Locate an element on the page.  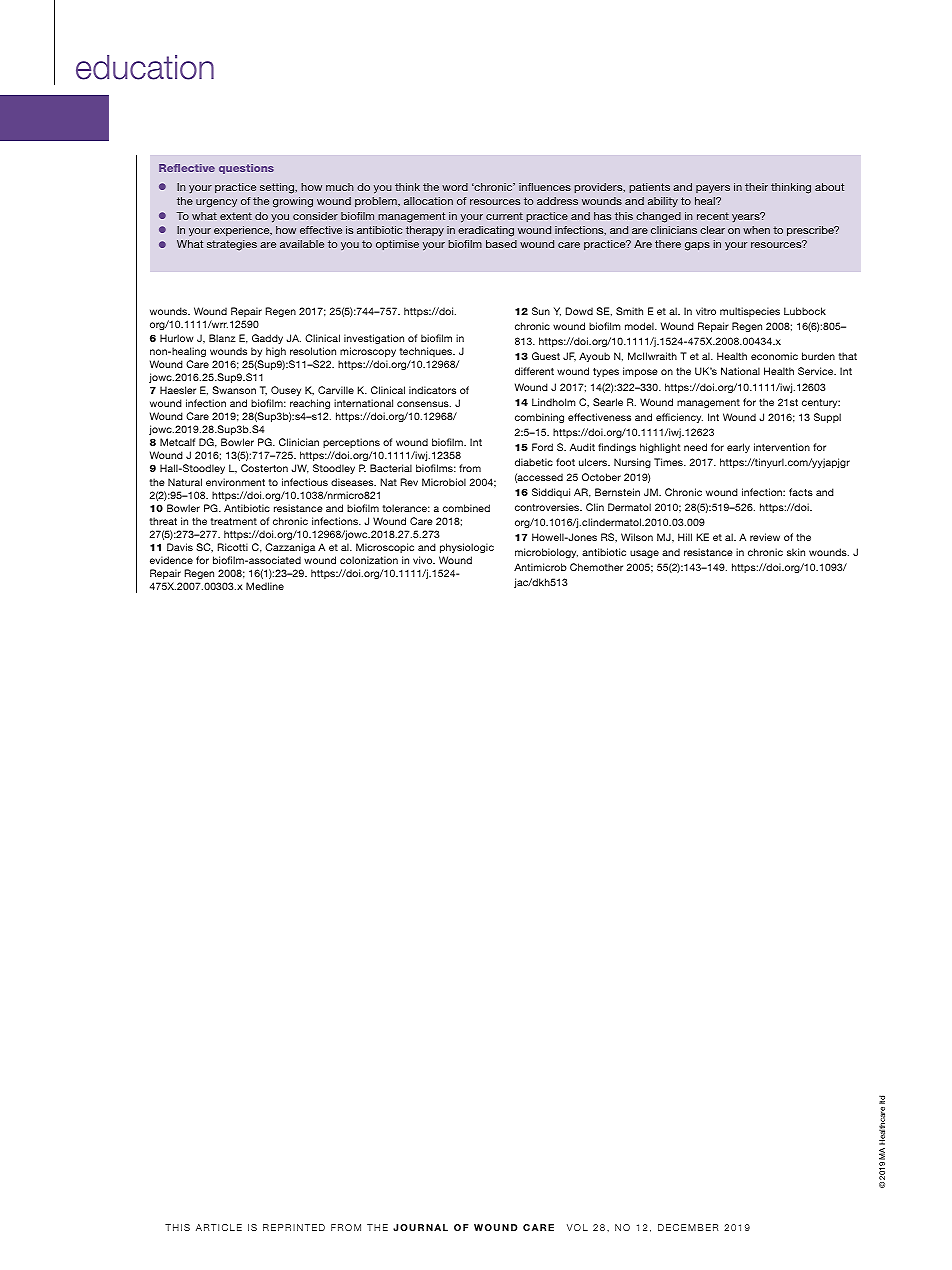
economic is located at coordinates (774, 356).
